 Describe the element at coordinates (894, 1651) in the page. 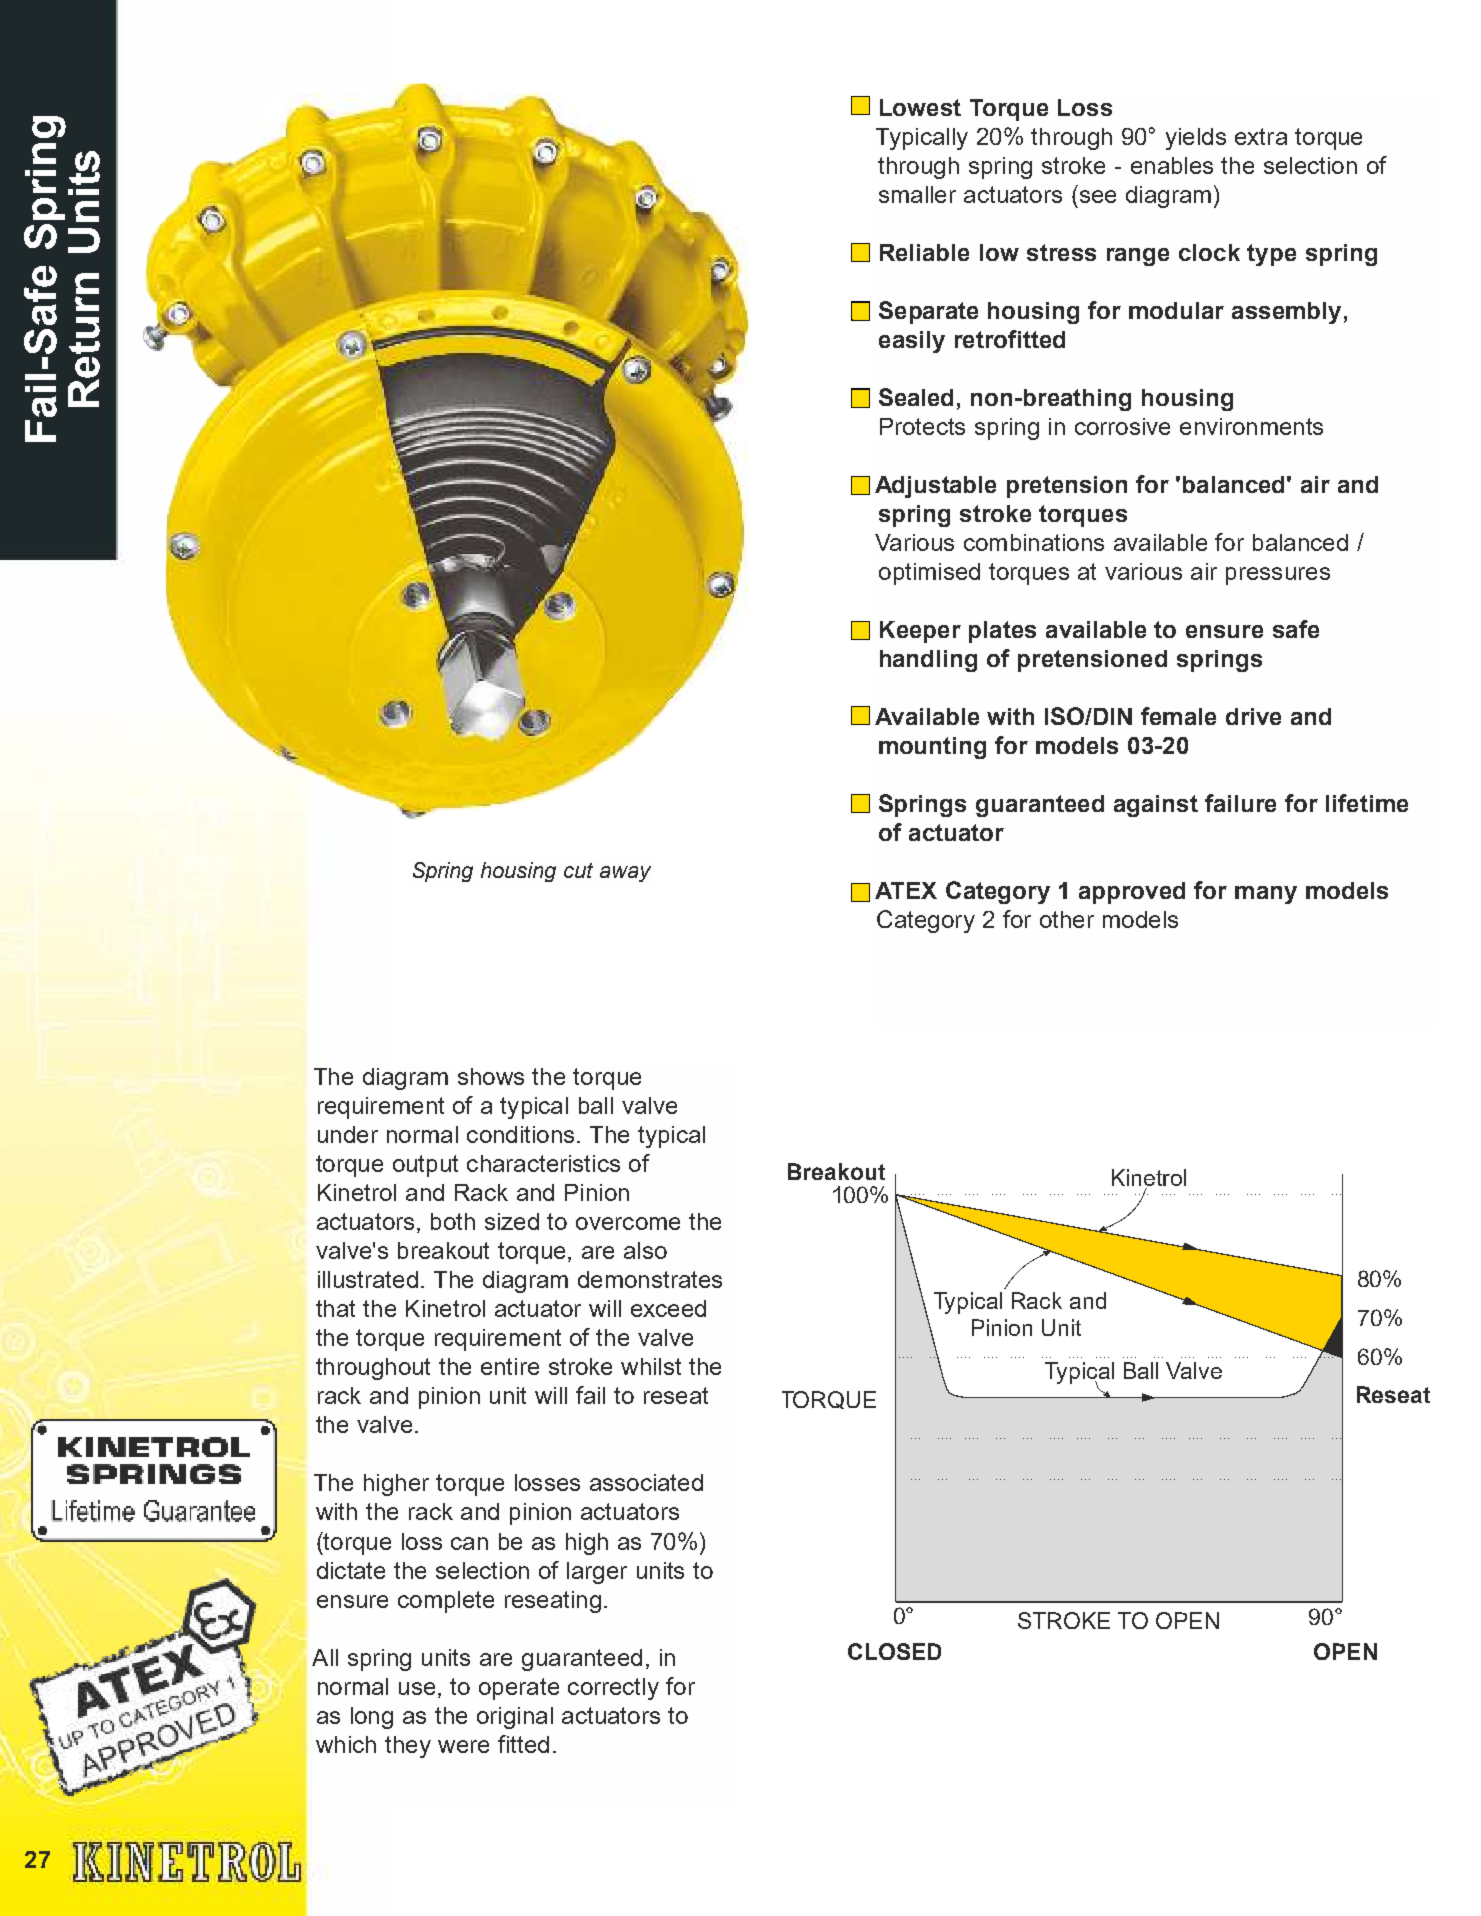

I see `CLOSED` at that location.
